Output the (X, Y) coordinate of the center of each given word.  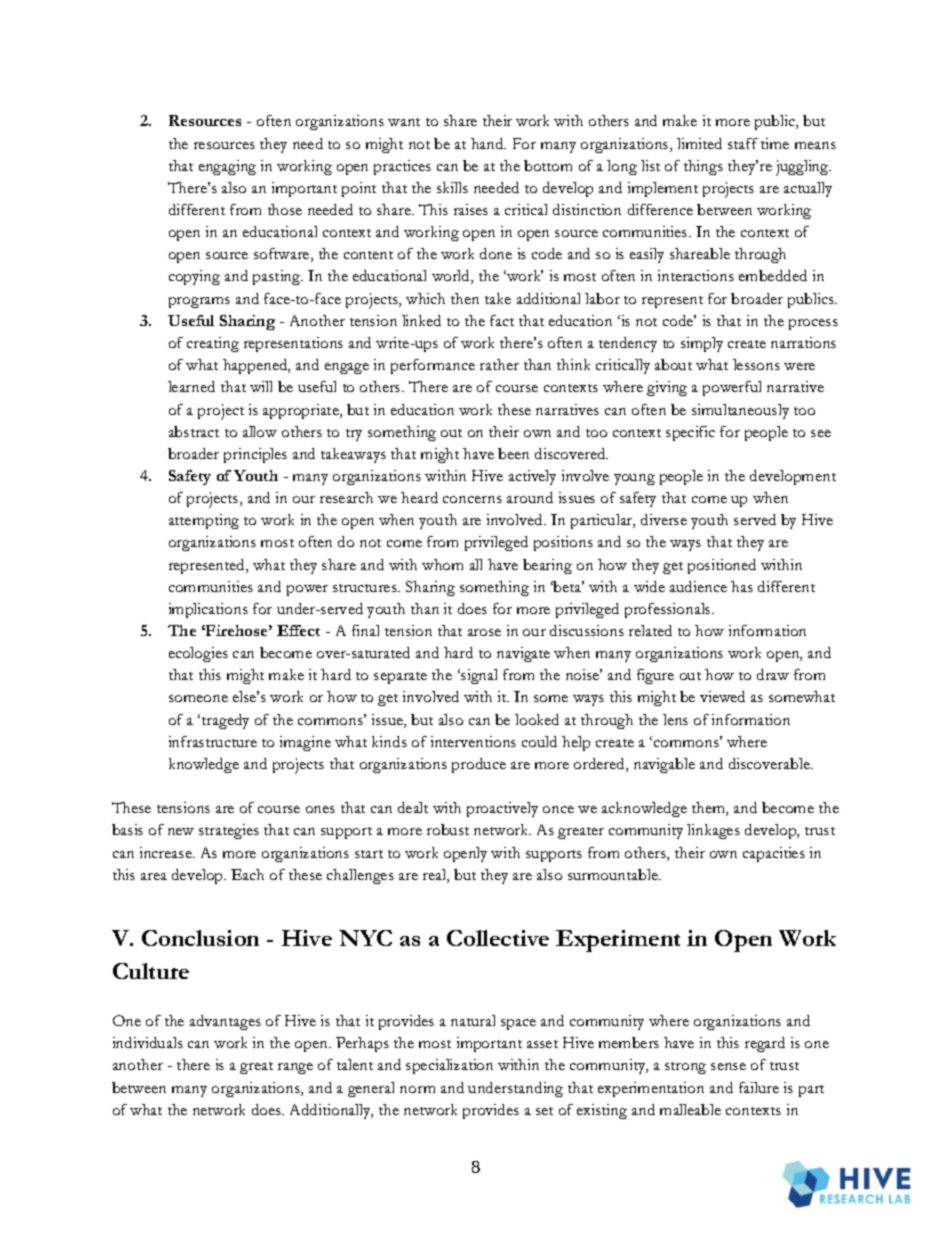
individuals (148, 1042)
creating (213, 344)
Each (247, 874)
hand (488, 143)
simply (702, 344)
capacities (774, 854)
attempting (204, 521)
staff (743, 143)
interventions (473, 741)
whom (442, 564)
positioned (722, 566)
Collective (498, 938)
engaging (227, 167)
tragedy (225, 721)
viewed (722, 696)
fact (502, 320)
